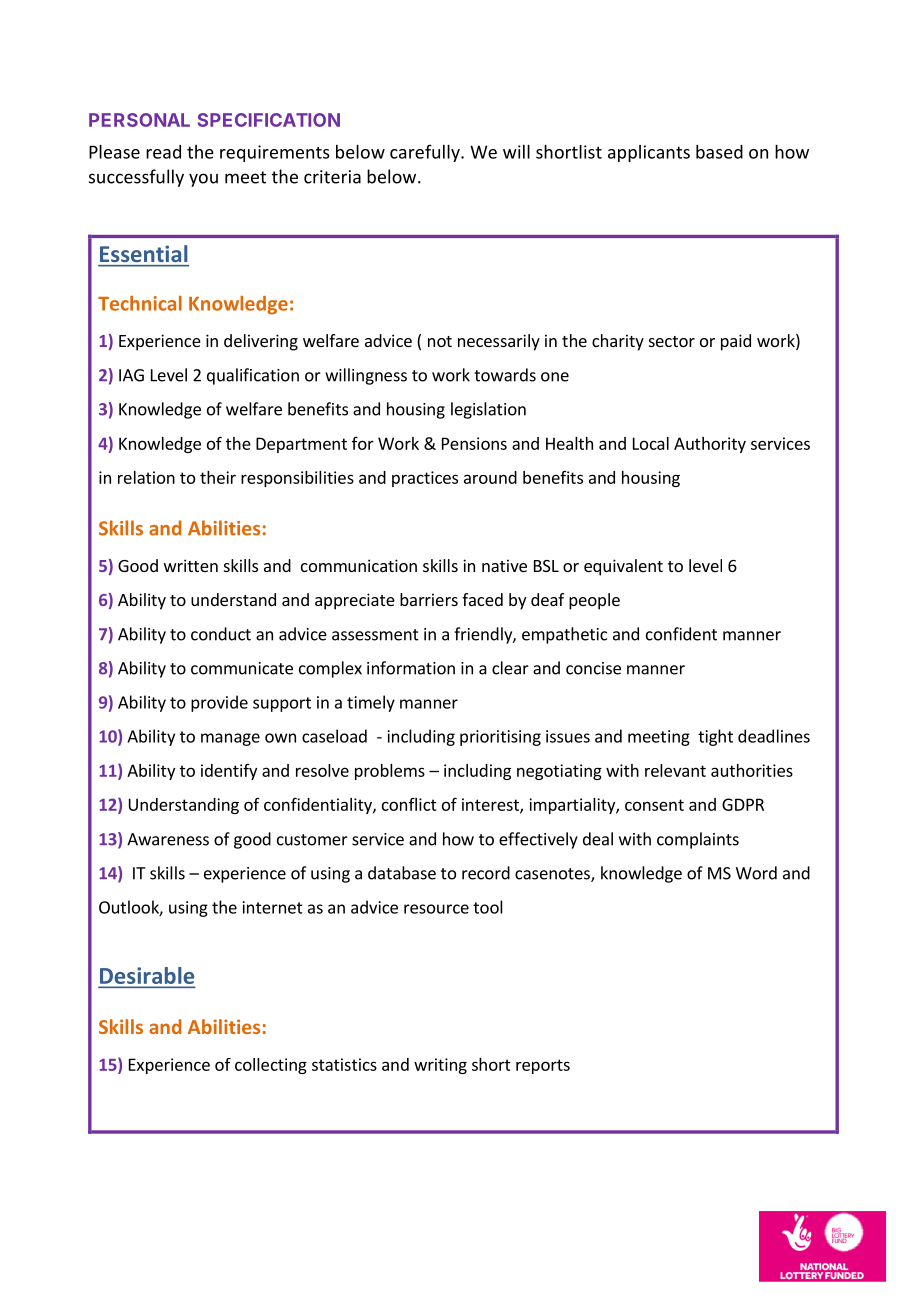 Image resolution: width=924 pixels, height=1308 pixels. Describe the element at coordinates (409, 804) in the document. I see `conflict` at that location.
